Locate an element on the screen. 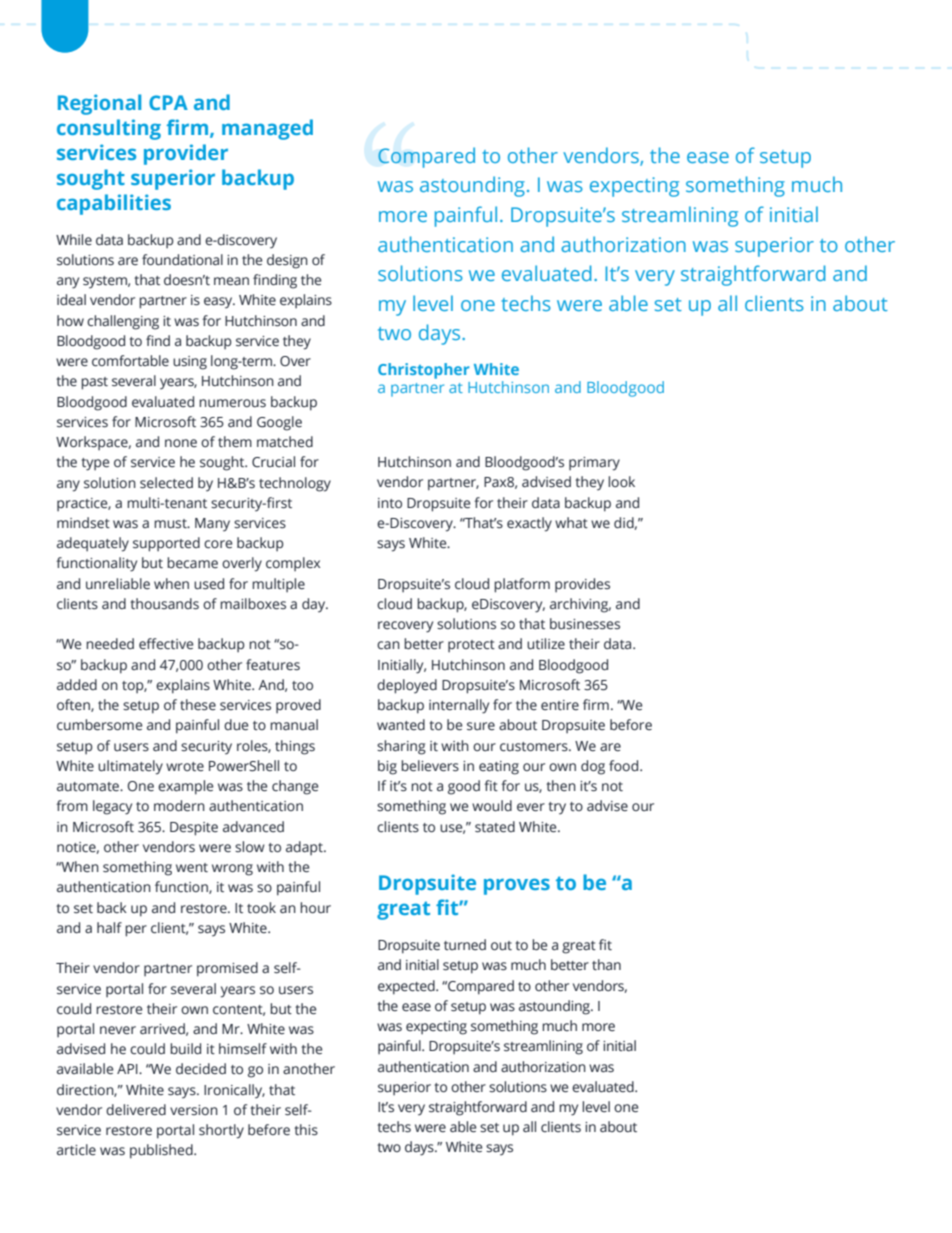  proves is located at coordinates (517, 886).
